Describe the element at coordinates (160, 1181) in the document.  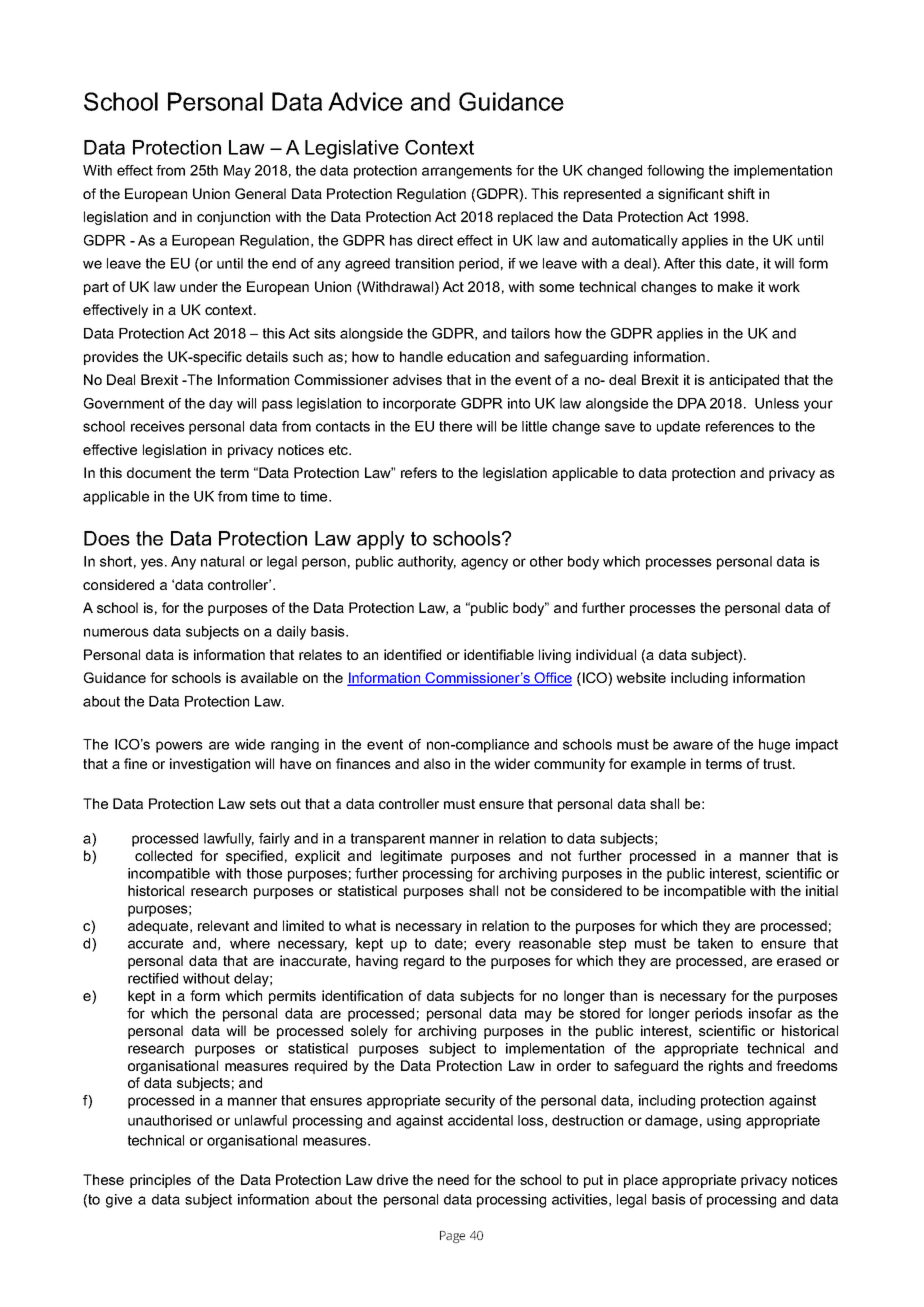
I see `principles` at that location.
